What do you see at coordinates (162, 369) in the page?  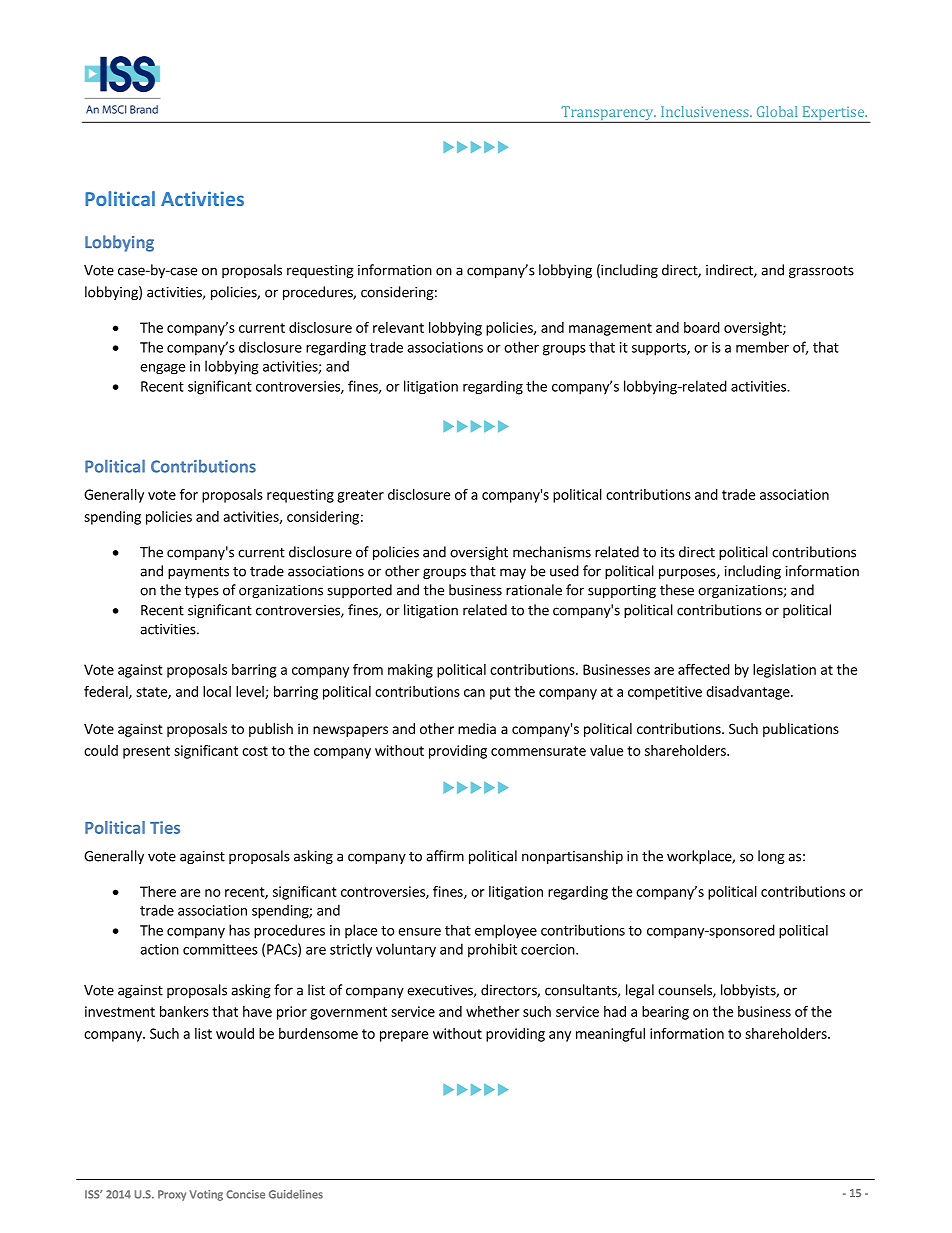 I see `engage` at bounding box center [162, 369].
